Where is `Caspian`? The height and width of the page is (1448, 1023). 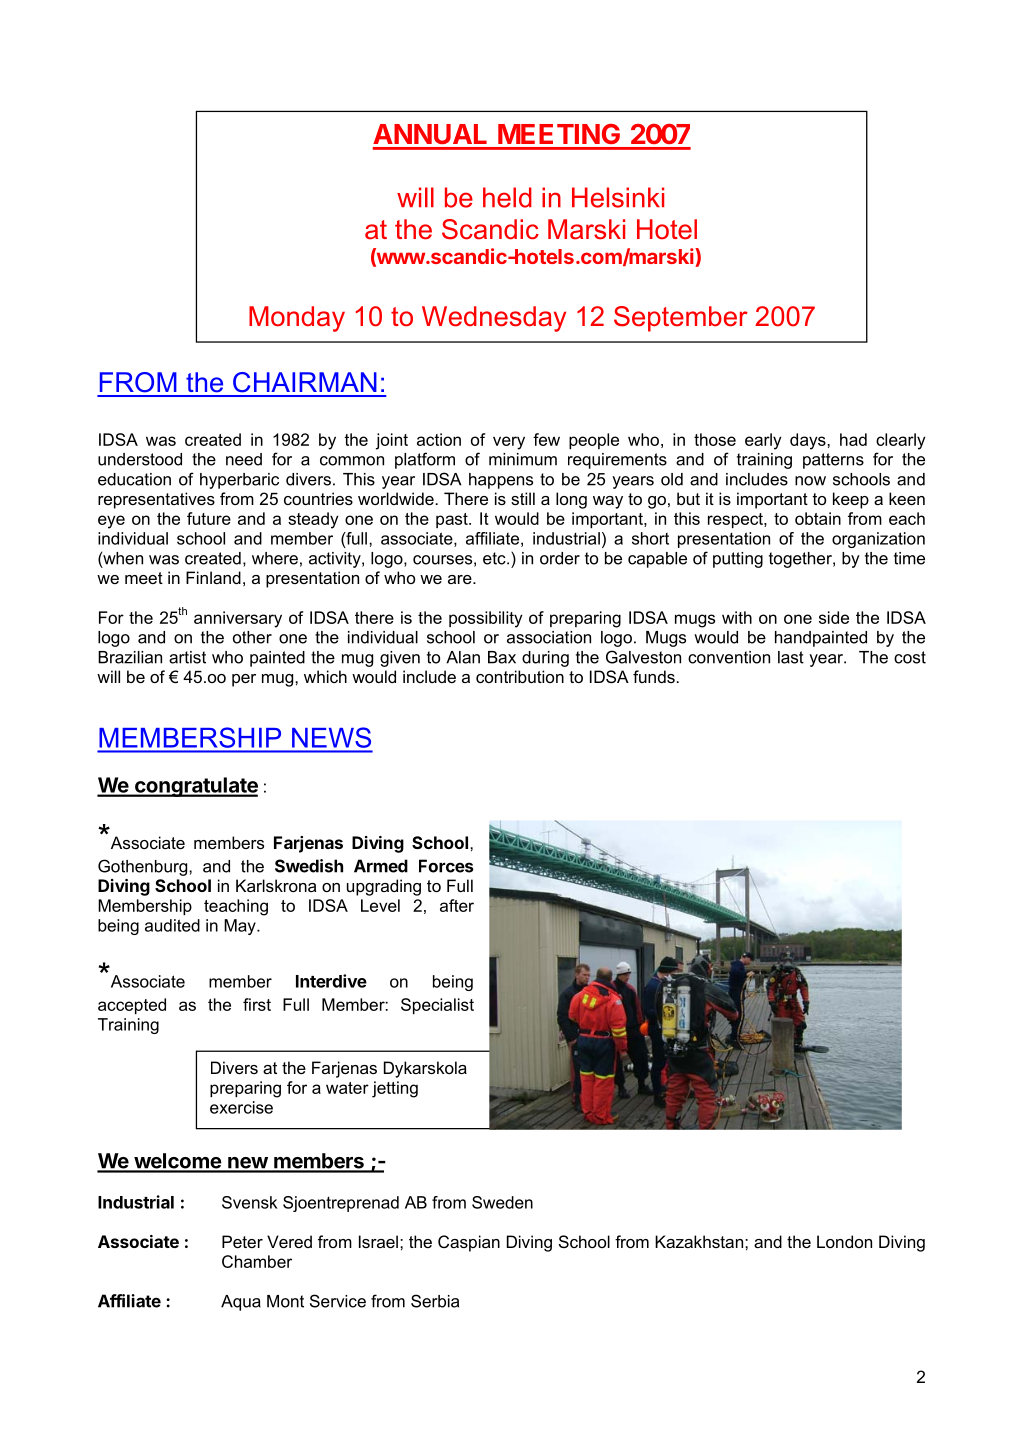
Caspian is located at coordinates (469, 1243).
